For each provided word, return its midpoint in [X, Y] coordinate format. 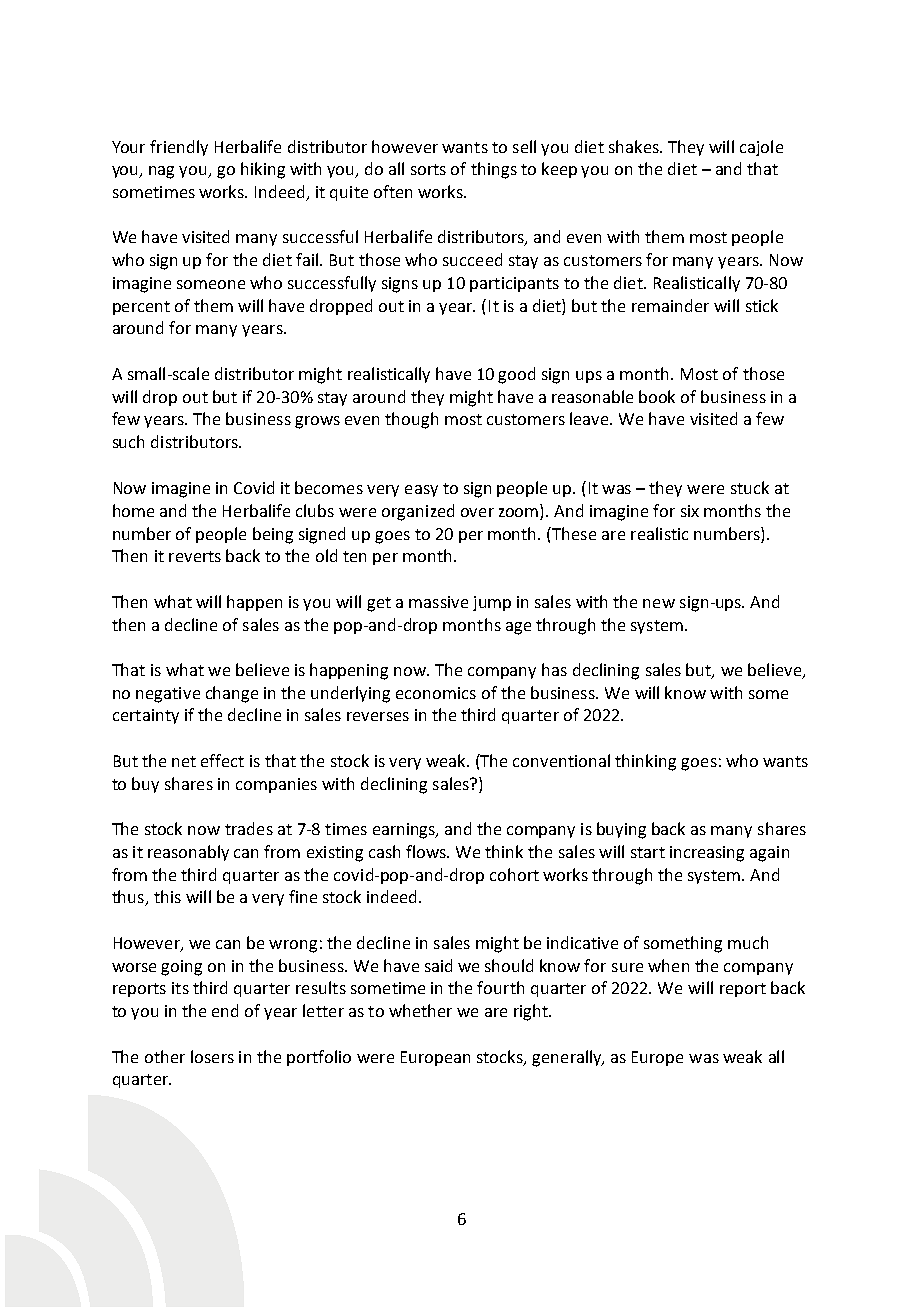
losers [212, 1056]
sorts [428, 169]
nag [161, 172]
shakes [635, 146]
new [659, 603]
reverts [195, 556]
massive [438, 602]
